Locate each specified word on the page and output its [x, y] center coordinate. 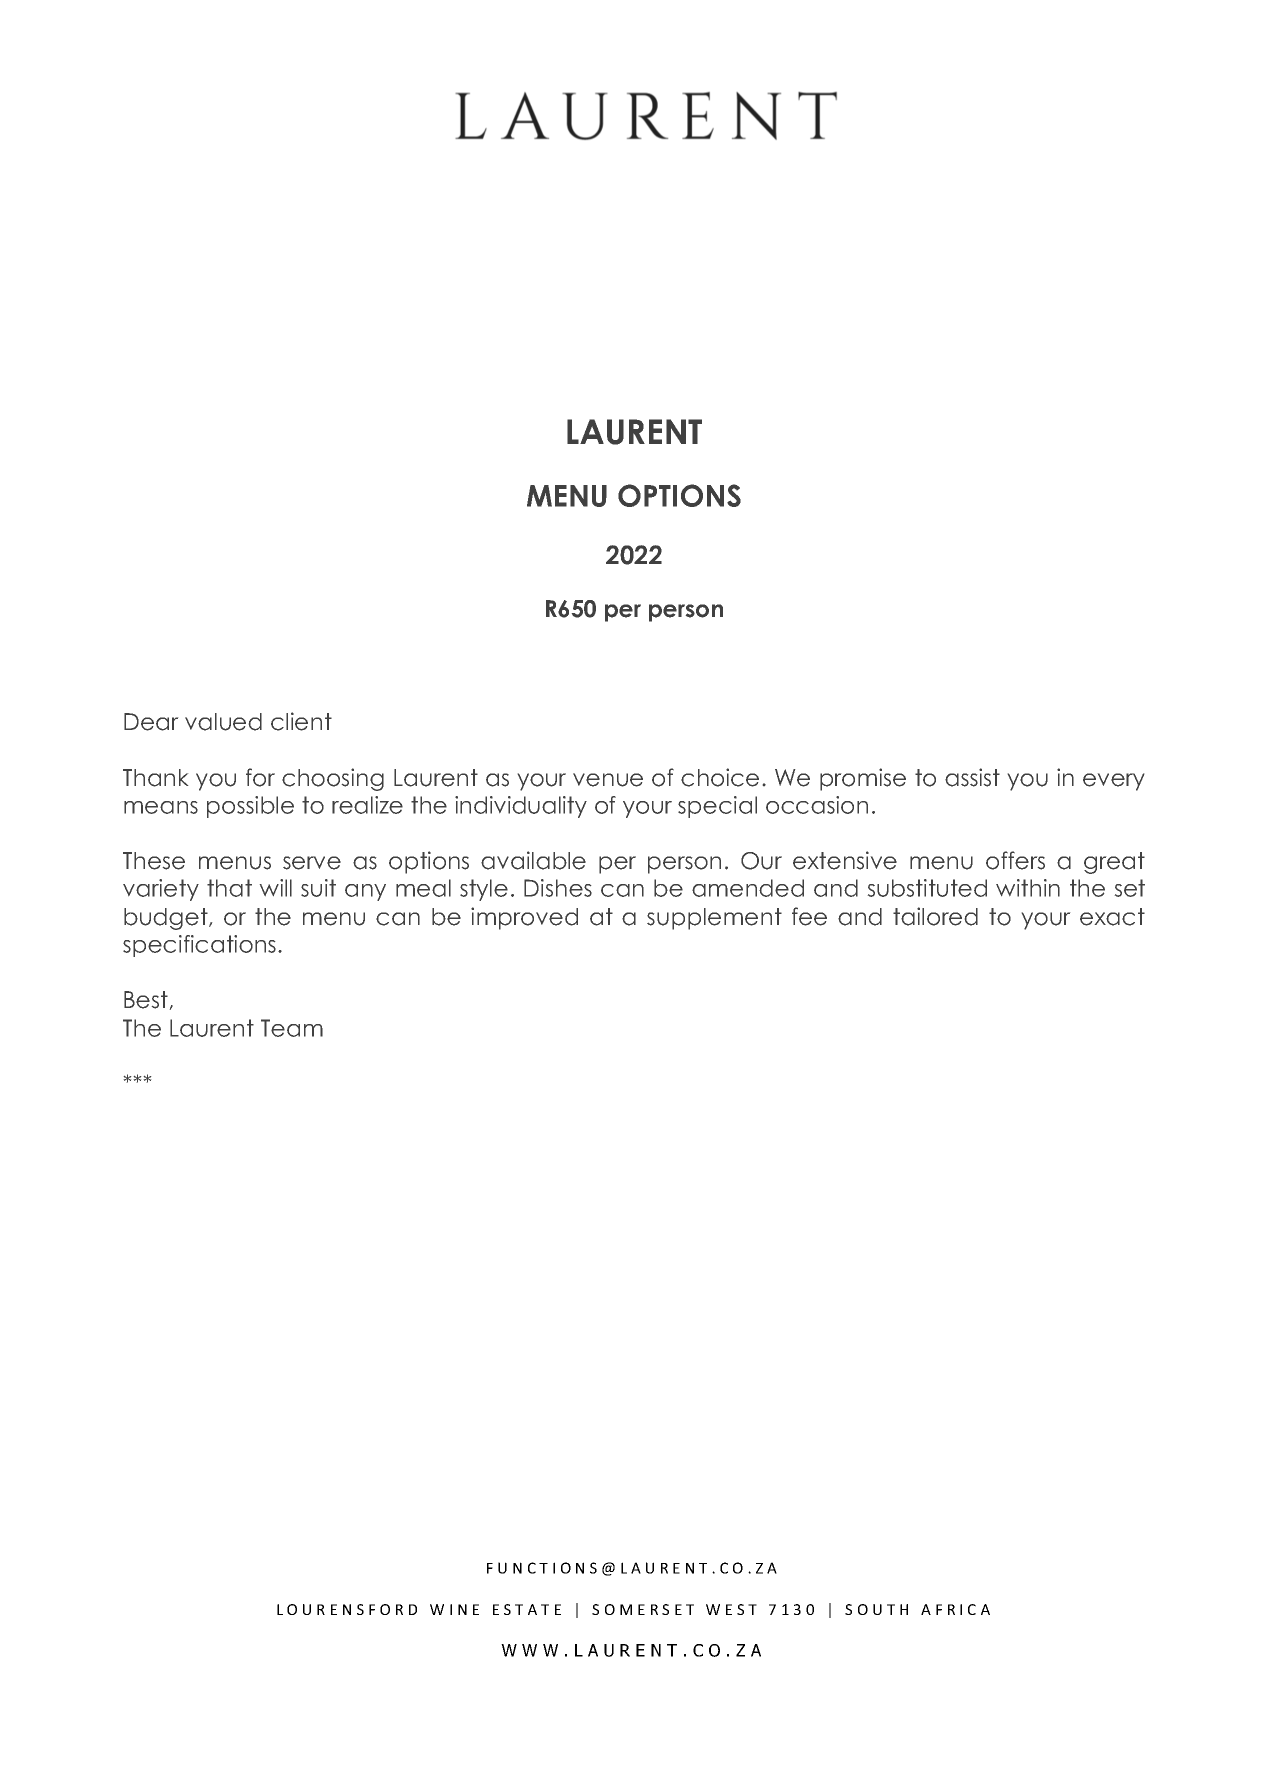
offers [1015, 860]
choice [720, 777]
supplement [714, 919]
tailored [935, 916]
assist [972, 777]
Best [146, 1000]
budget [167, 919]
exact [1112, 917]
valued [223, 722]
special [717, 807]
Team [292, 1028]
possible [250, 807]
